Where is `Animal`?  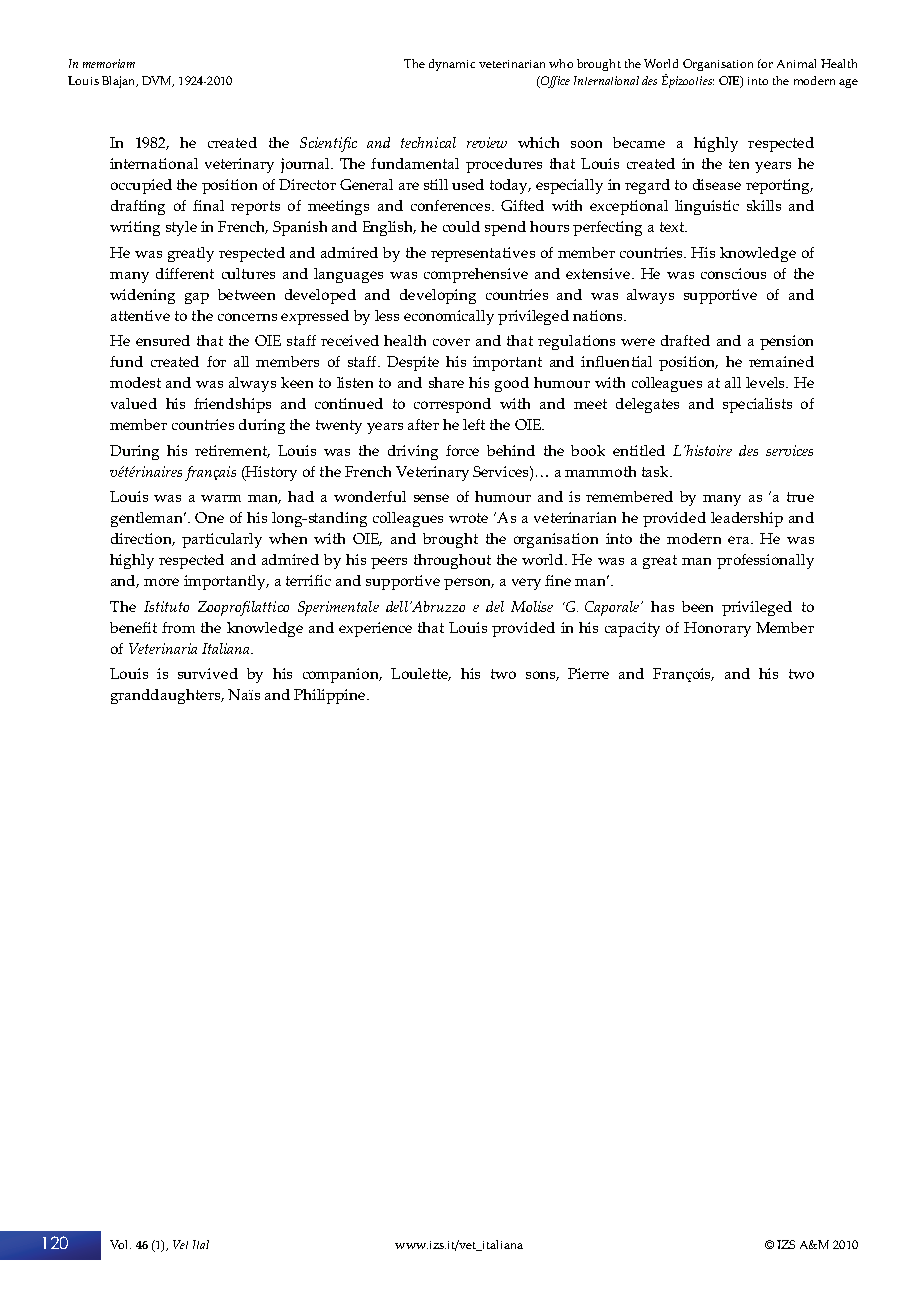 Animal is located at coordinates (796, 63).
